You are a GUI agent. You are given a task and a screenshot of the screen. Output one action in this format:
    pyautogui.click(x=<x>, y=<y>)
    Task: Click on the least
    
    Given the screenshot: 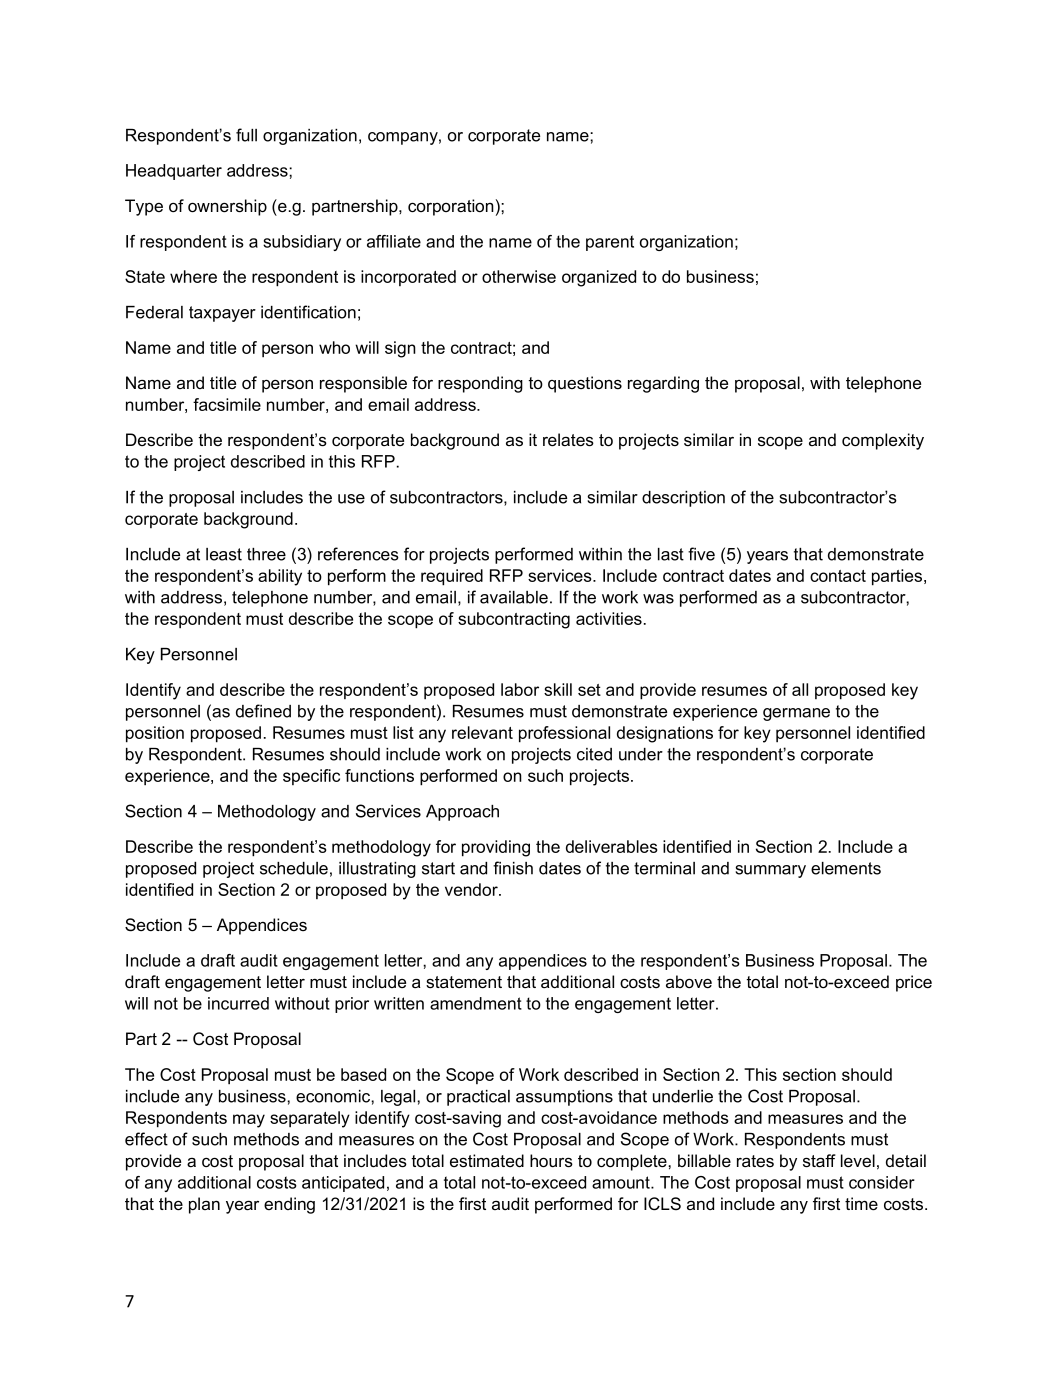 What is the action you would take?
    pyautogui.click(x=224, y=554)
